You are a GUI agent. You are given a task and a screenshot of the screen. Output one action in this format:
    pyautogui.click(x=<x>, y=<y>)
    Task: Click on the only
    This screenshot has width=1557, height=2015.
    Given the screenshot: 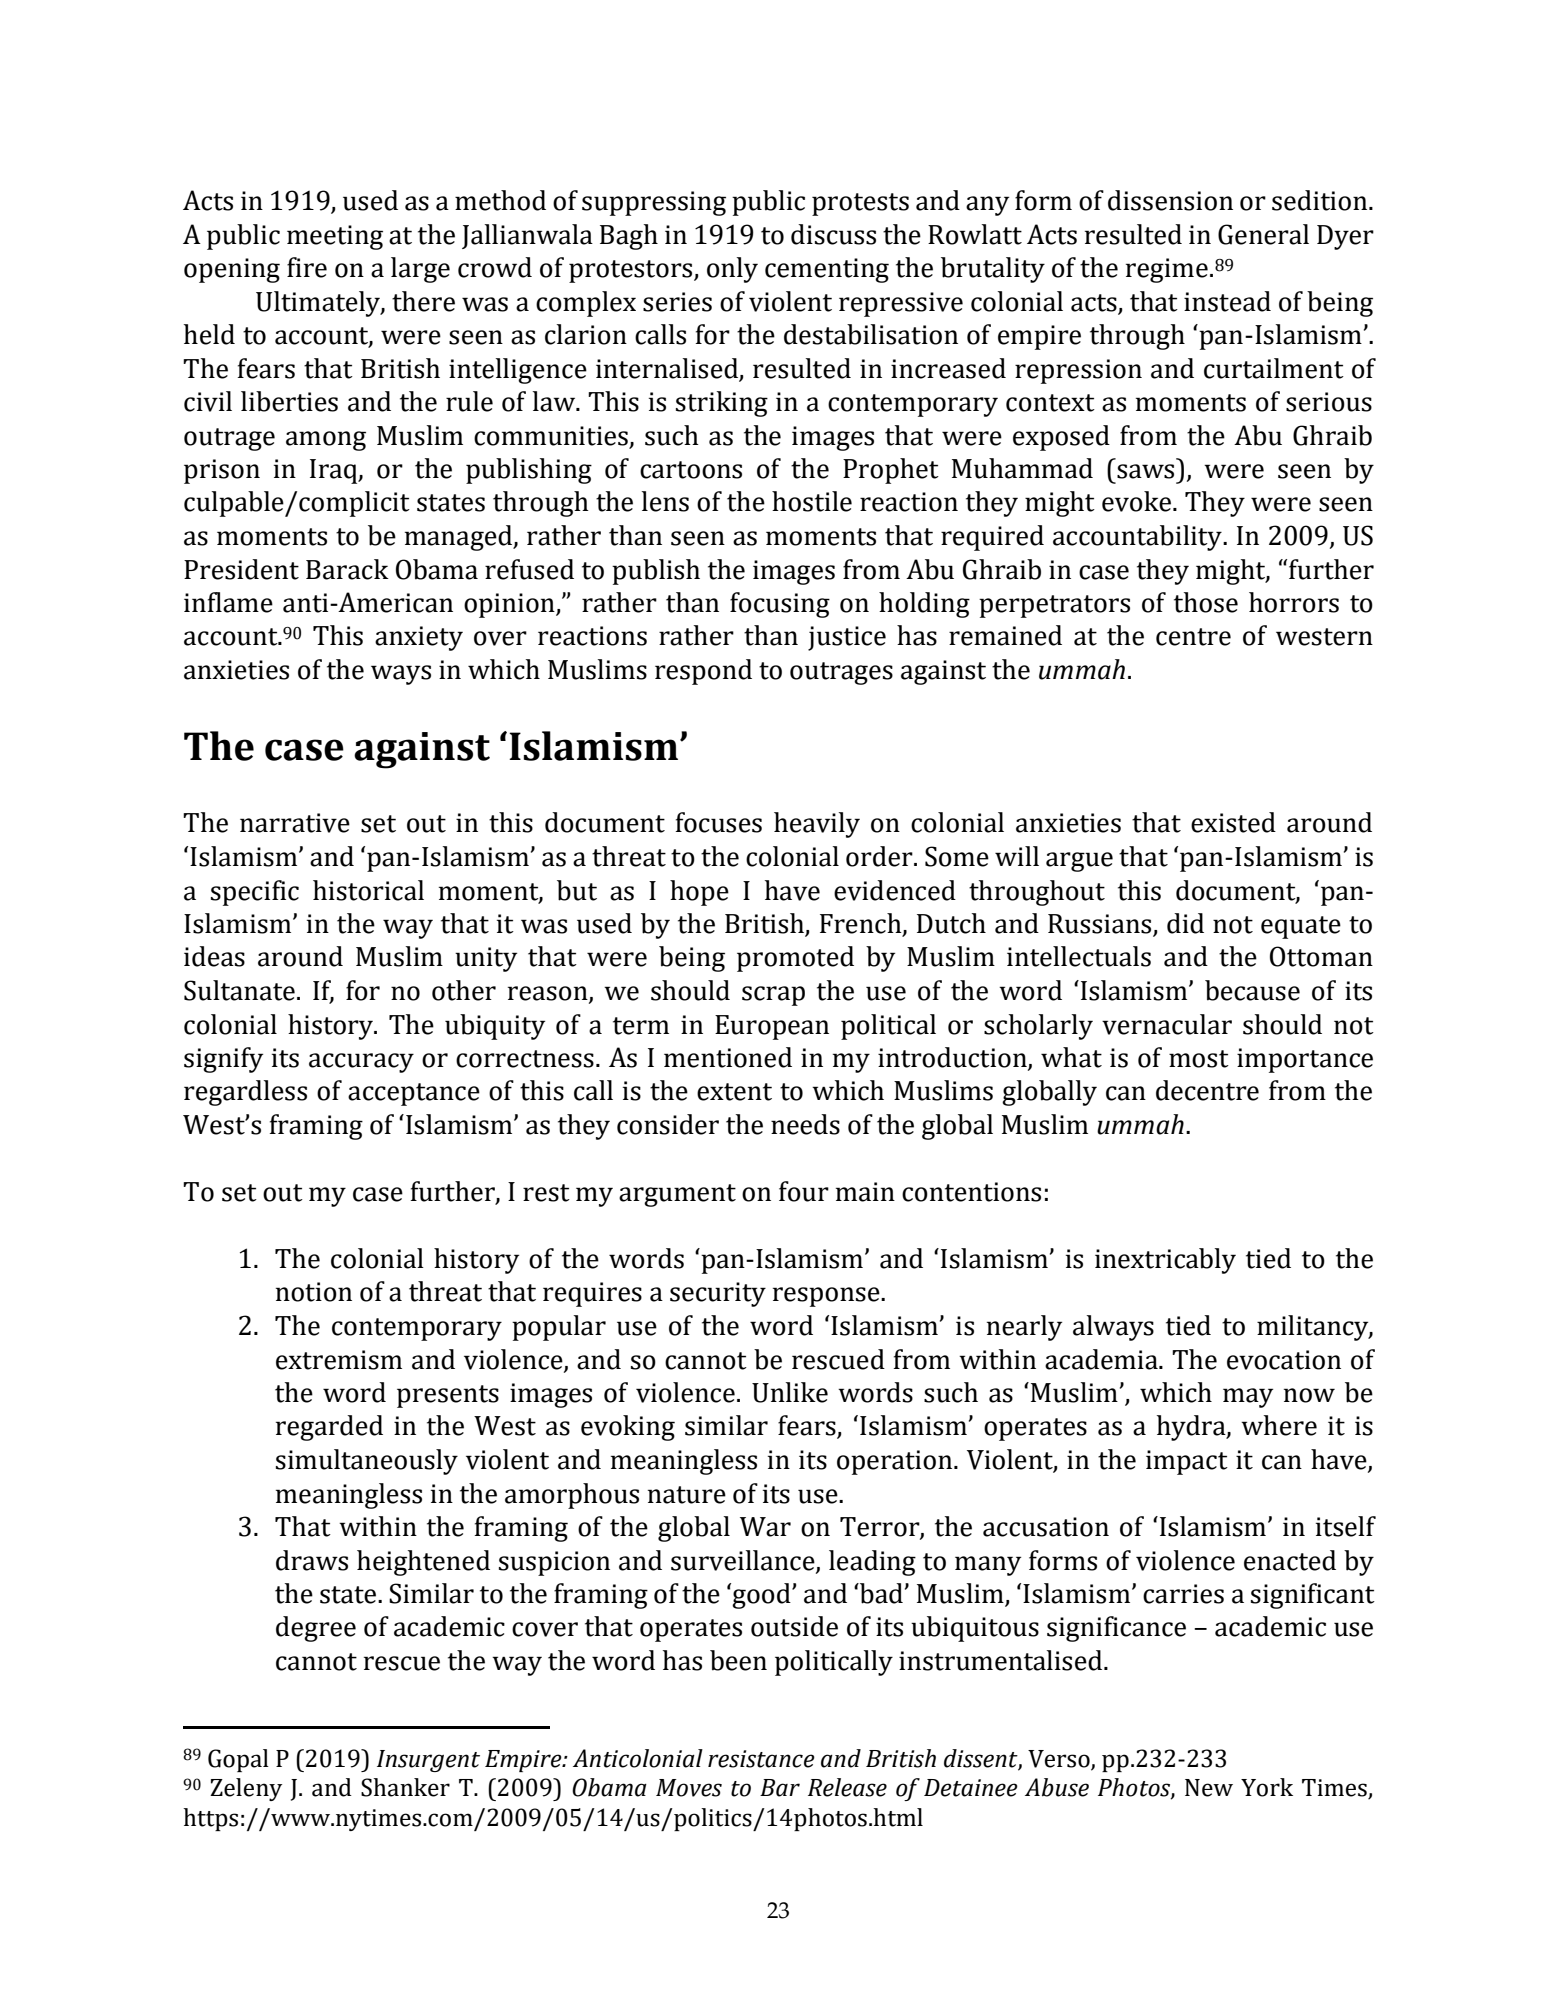 What is the action you would take?
    pyautogui.click(x=732, y=270)
